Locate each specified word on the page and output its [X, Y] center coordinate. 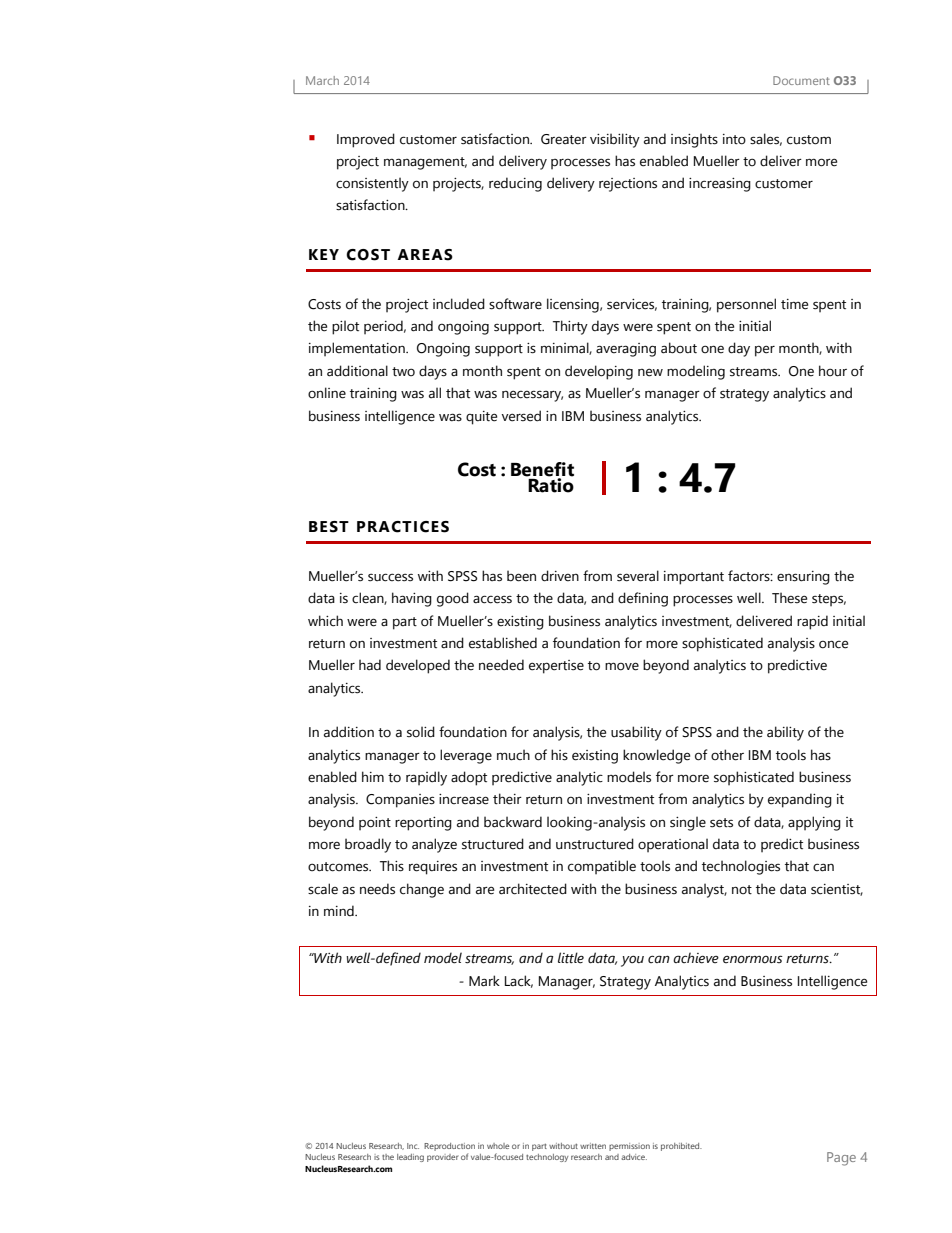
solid [421, 732]
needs [377, 889]
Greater [564, 139]
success [390, 577]
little [571, 958]
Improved [366, 140]
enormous [753, 959]
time [794, 304]
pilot [345, 327]
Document [801, 80]
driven [560, 576]
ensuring [803, 578]
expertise [556, 667]
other [727, 755]
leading [410, 1158]
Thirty [570, 327]
